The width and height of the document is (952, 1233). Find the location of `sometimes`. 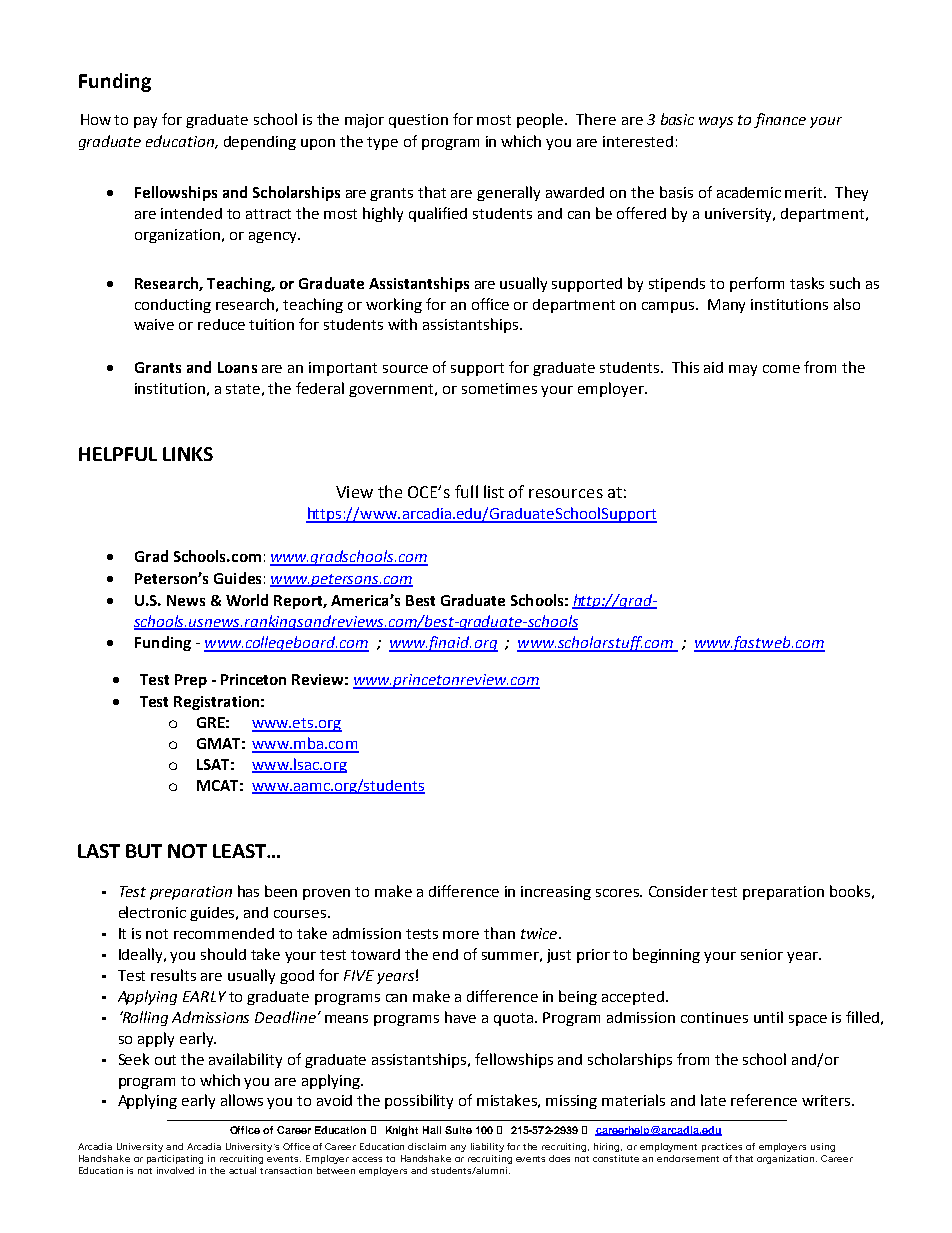

sometimes is located at coordinates (499, 388).
